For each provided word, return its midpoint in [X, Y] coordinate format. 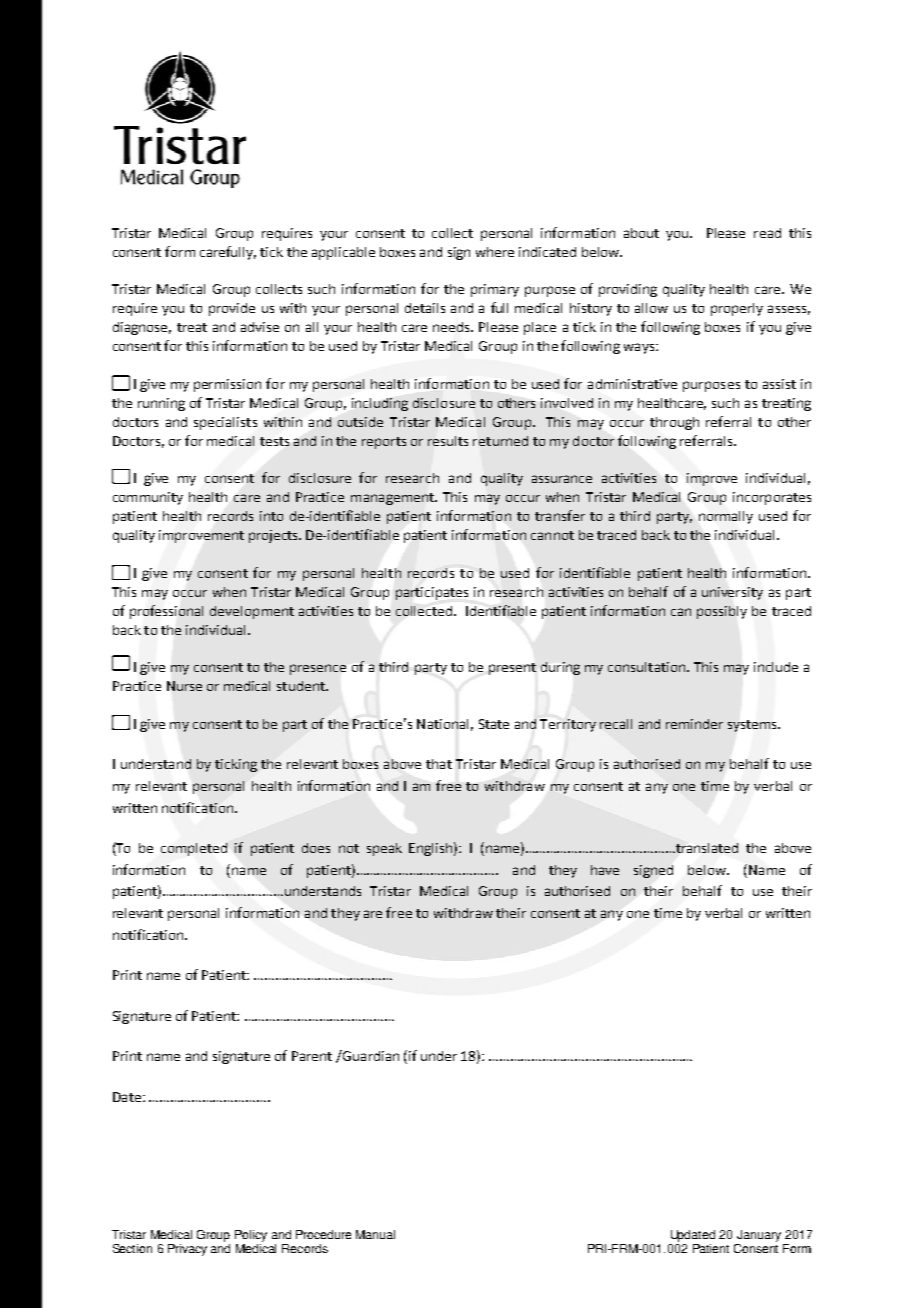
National [442, 724]
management [393, 499]
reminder [694, 724]
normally [726, 517]
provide [232, 309]
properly [737, 309]
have [605, 870]
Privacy [187, 1250]
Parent [312, 1056]
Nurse [184, 686]
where [495, 252]
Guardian [370, 1055]
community [148, 498]
